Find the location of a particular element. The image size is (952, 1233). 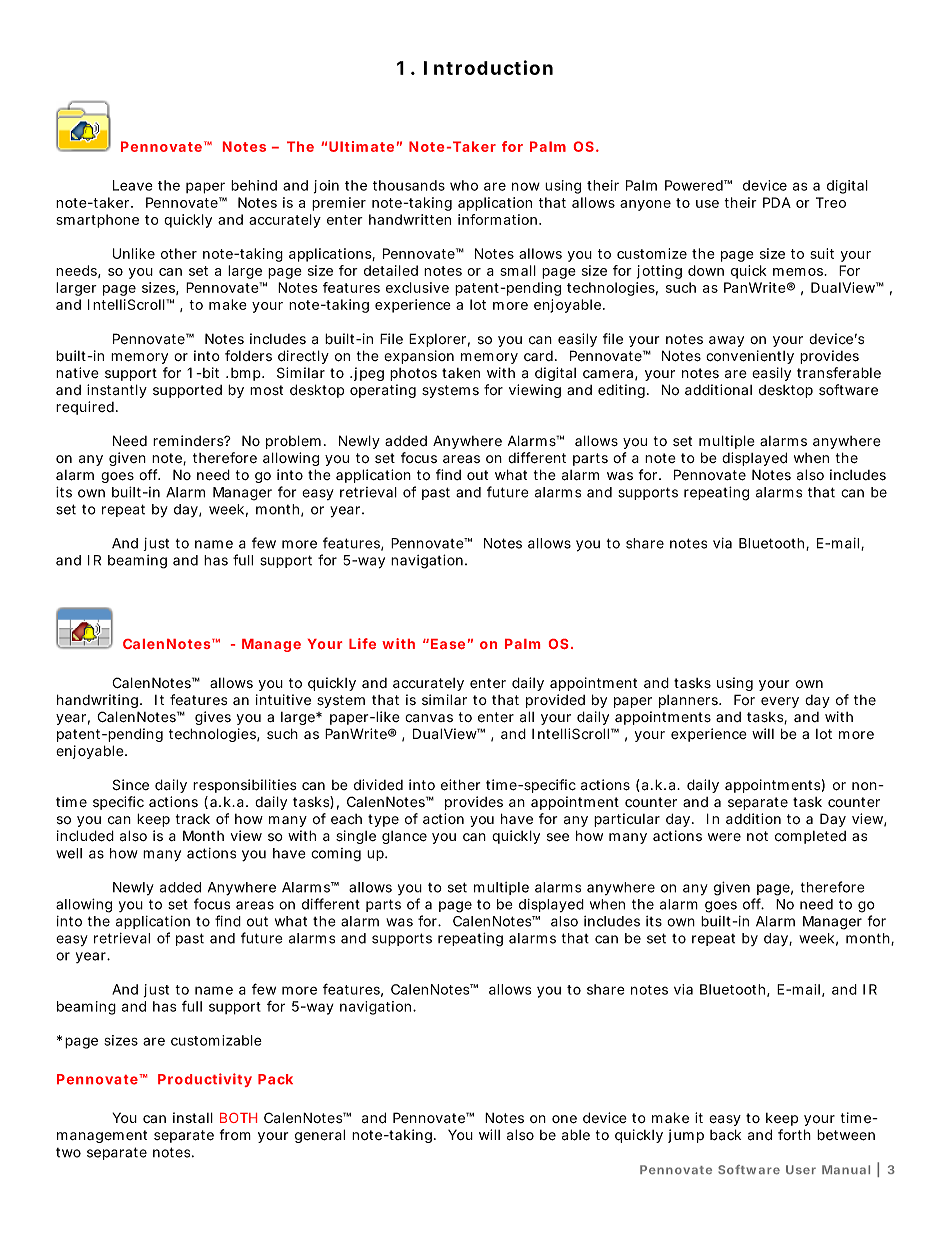

PDA is located at coordinates (777, 202).
